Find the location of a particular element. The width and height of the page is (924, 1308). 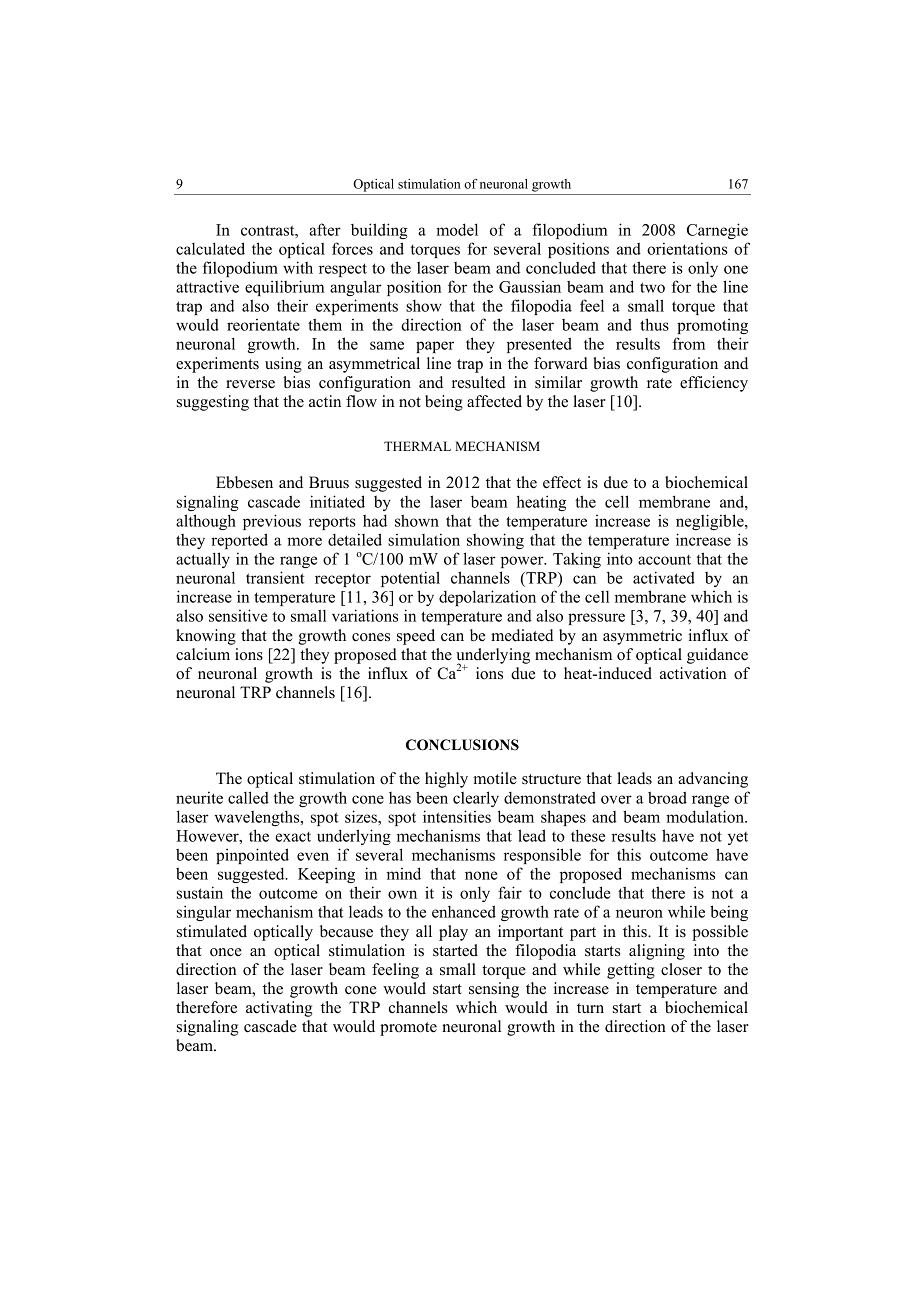

two is located at coordinates (652, 287).
